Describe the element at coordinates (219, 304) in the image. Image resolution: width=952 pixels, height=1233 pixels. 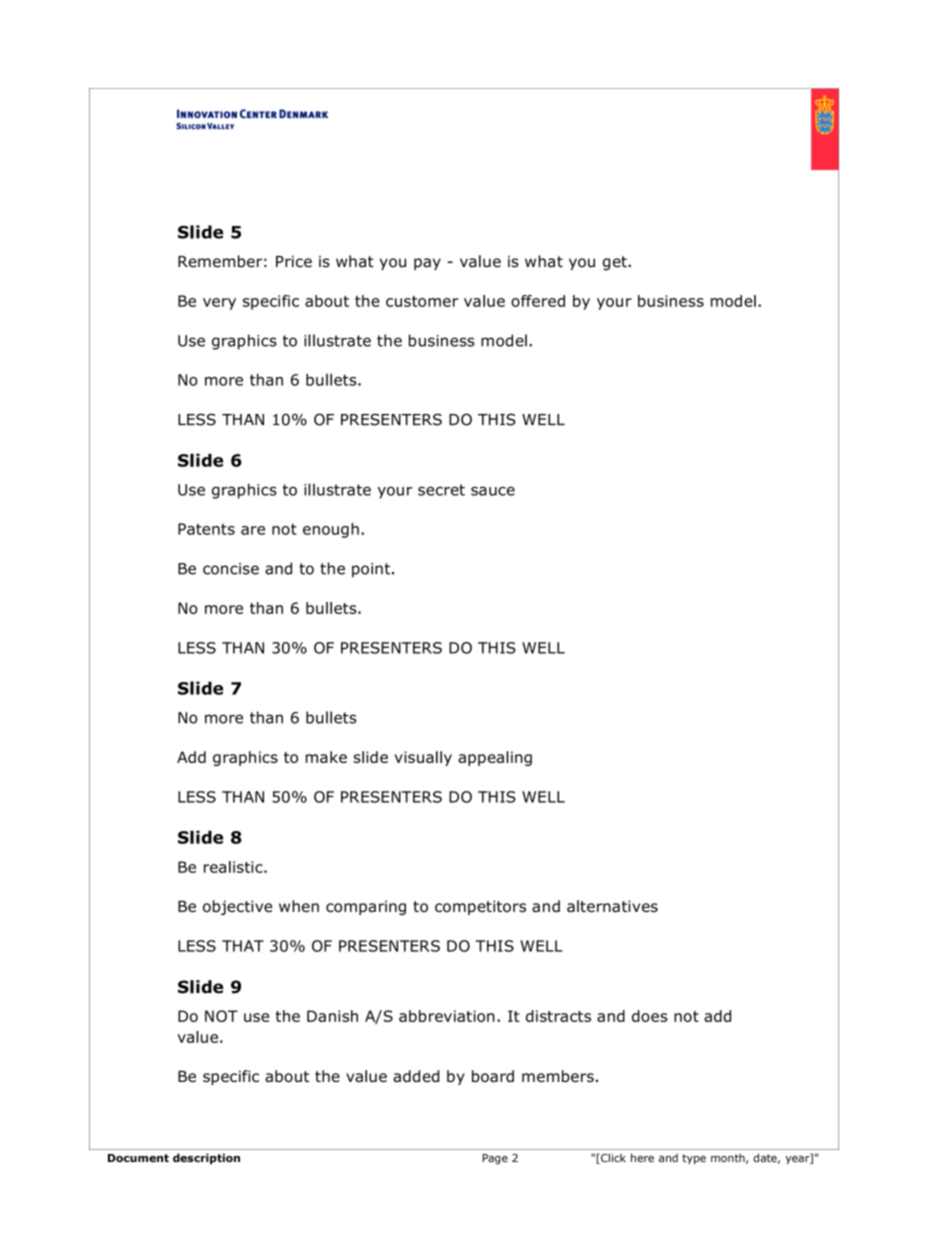
I see `very` at that location.
